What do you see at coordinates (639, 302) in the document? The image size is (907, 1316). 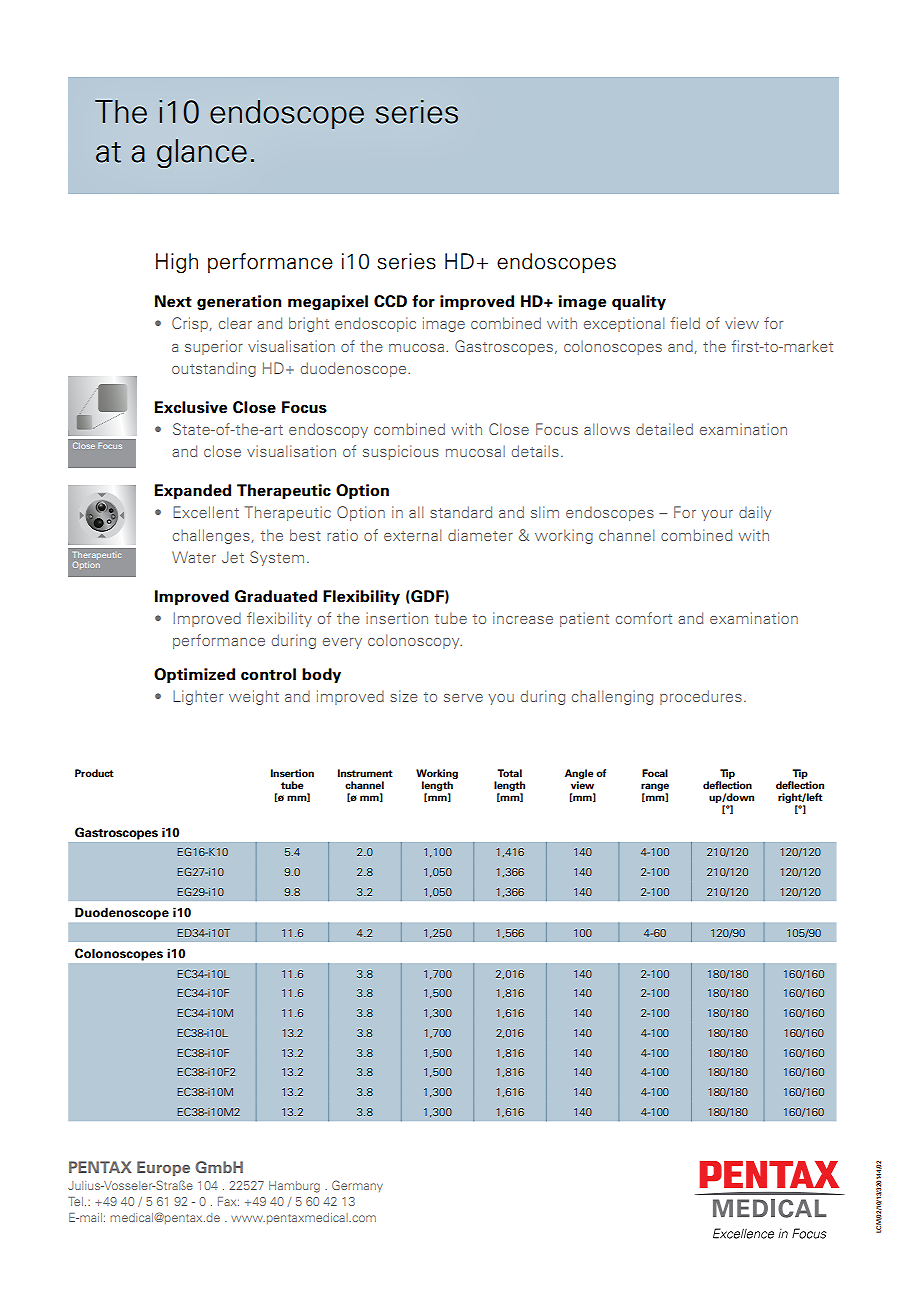 I see `quality` at bounding box center [639, 302].
